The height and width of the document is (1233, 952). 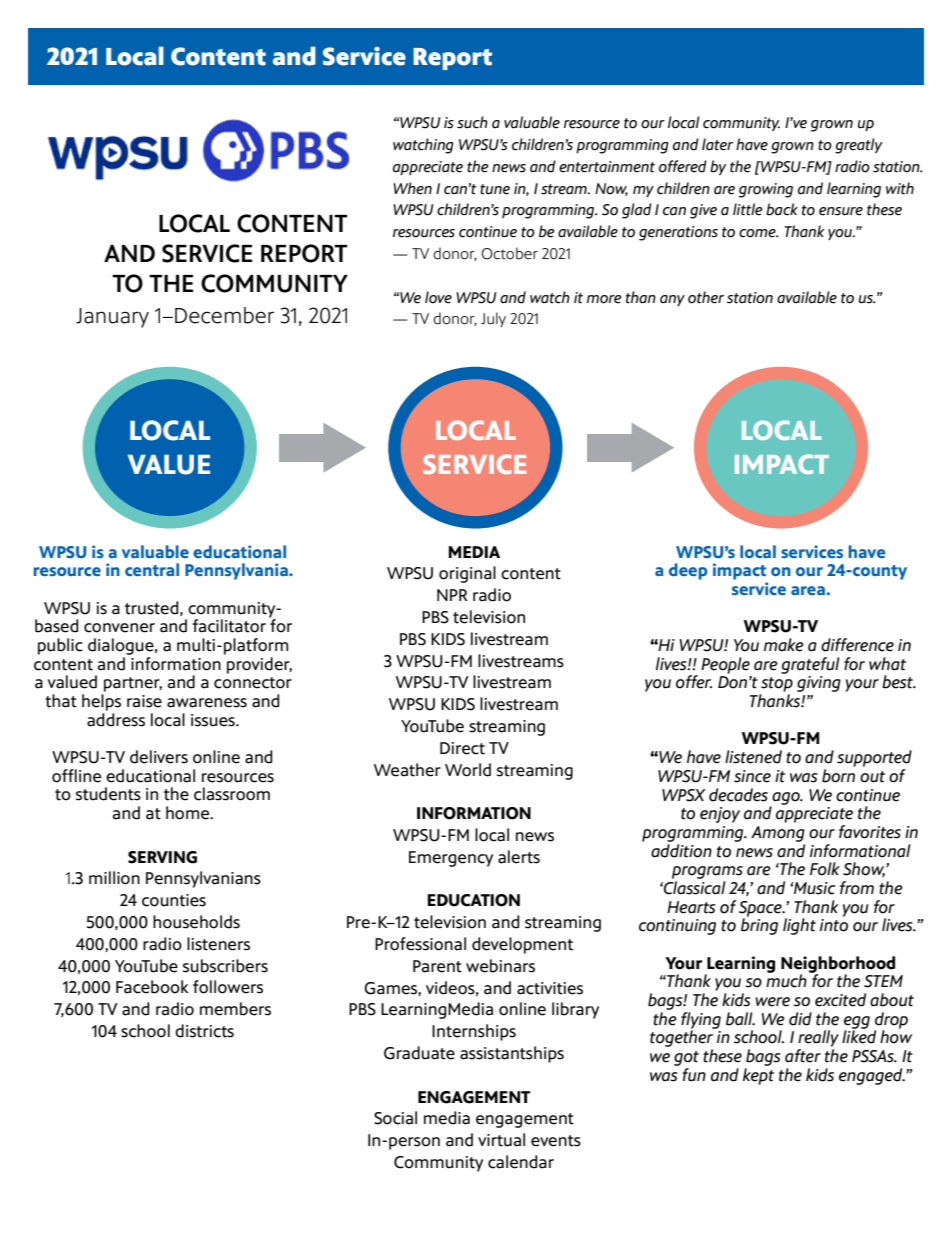 I want to click on When, so click(x=412, y=188).
